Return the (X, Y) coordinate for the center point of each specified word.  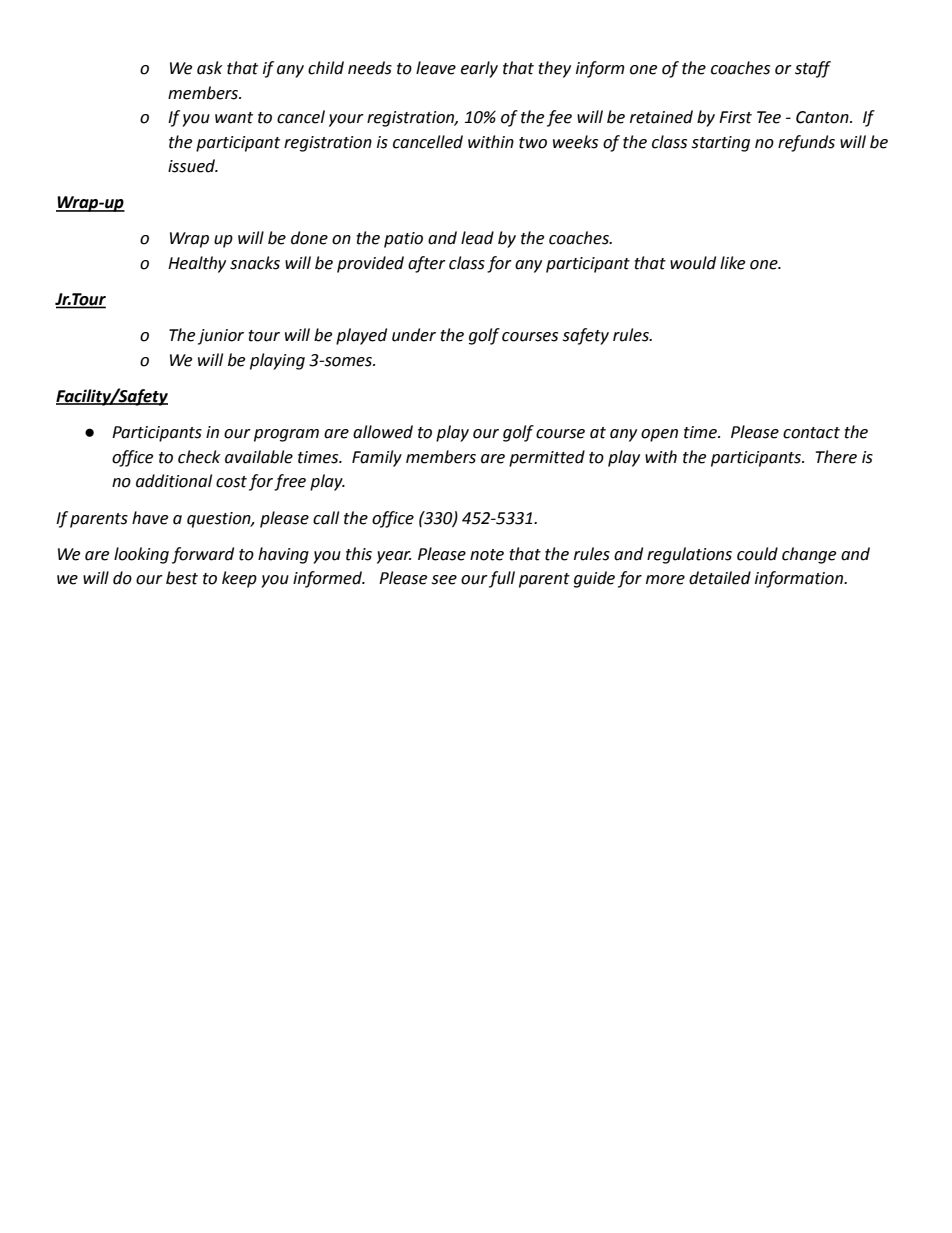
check (199, 457)
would (693, 263)
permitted (547, 458)
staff (813, 69)
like (732, 263)
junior (221, 337)
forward (203, 555)
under (414, 335)
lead (477, 238)
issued (193, 166)
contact (811, 433)
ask (210, 68)
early (479, 69)
